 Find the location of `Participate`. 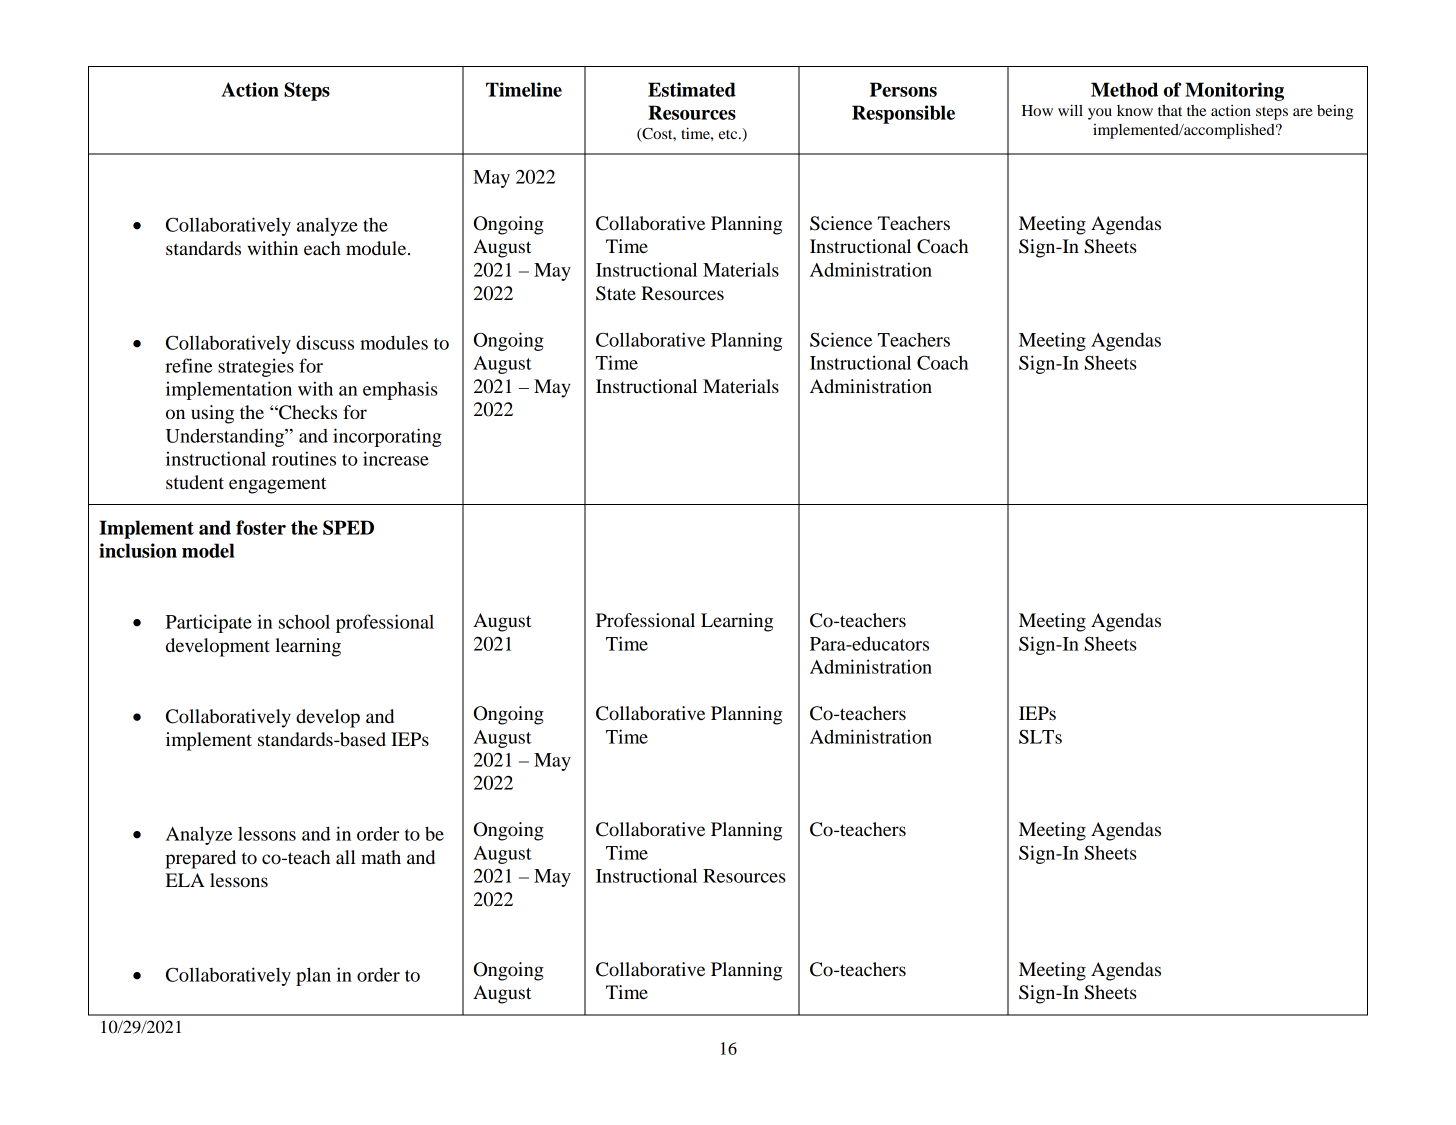

Participate is located at coordinates (209, 623).
